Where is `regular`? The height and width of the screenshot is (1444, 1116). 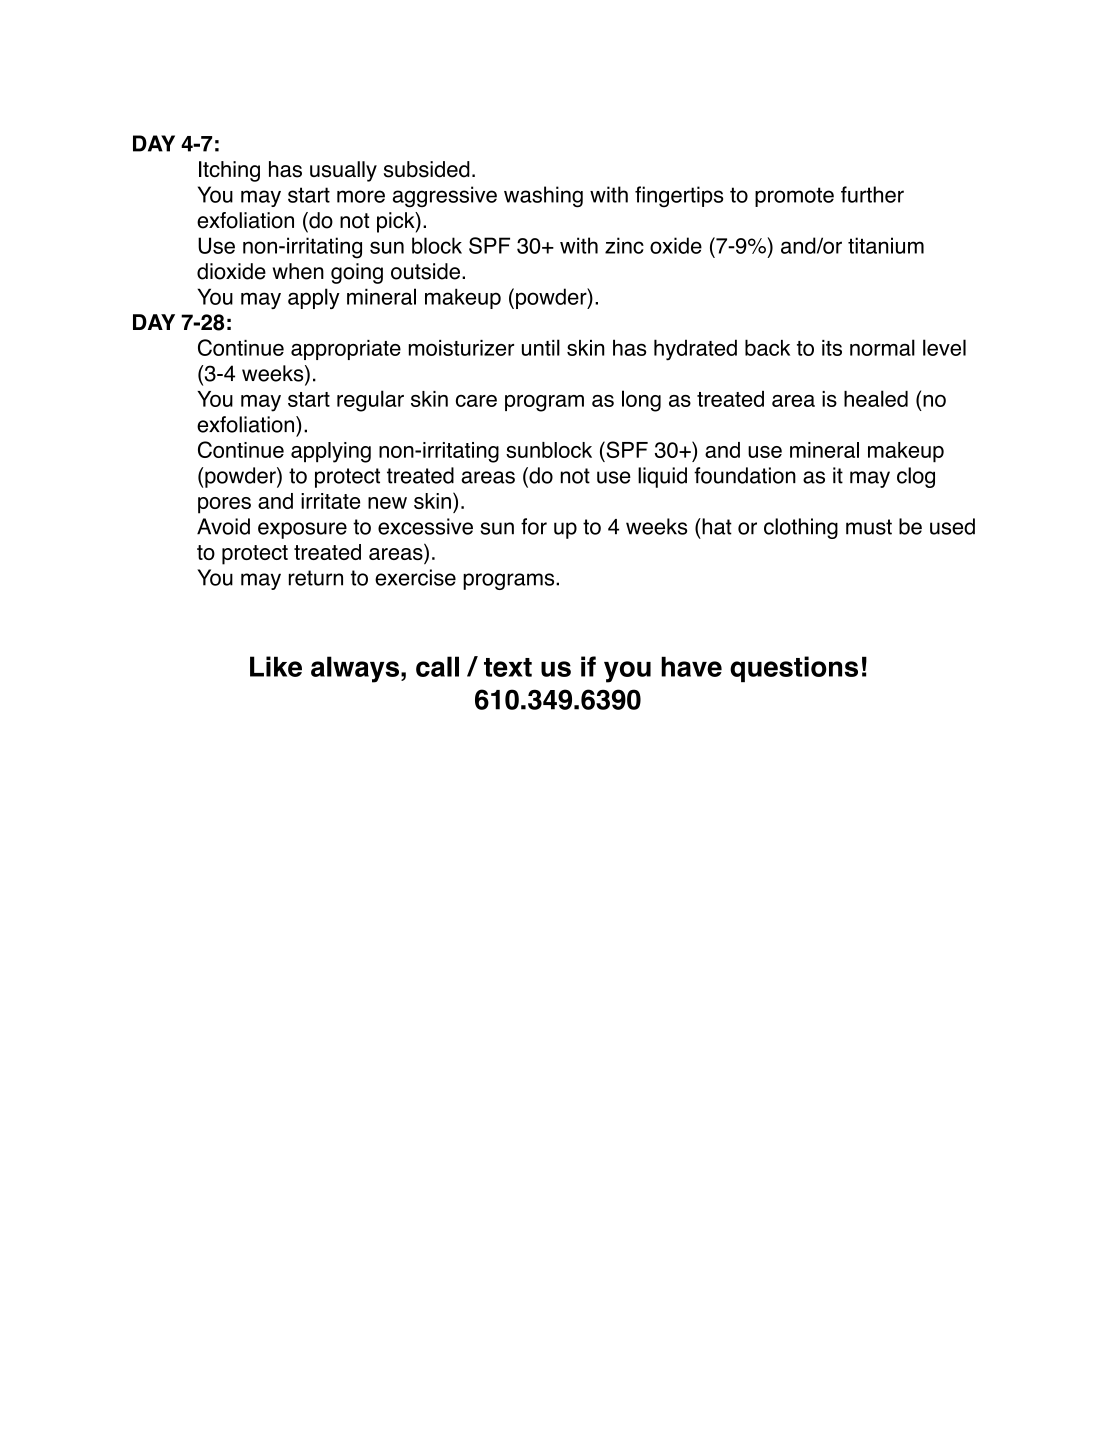
regular is located at coordinates (370, 401).
